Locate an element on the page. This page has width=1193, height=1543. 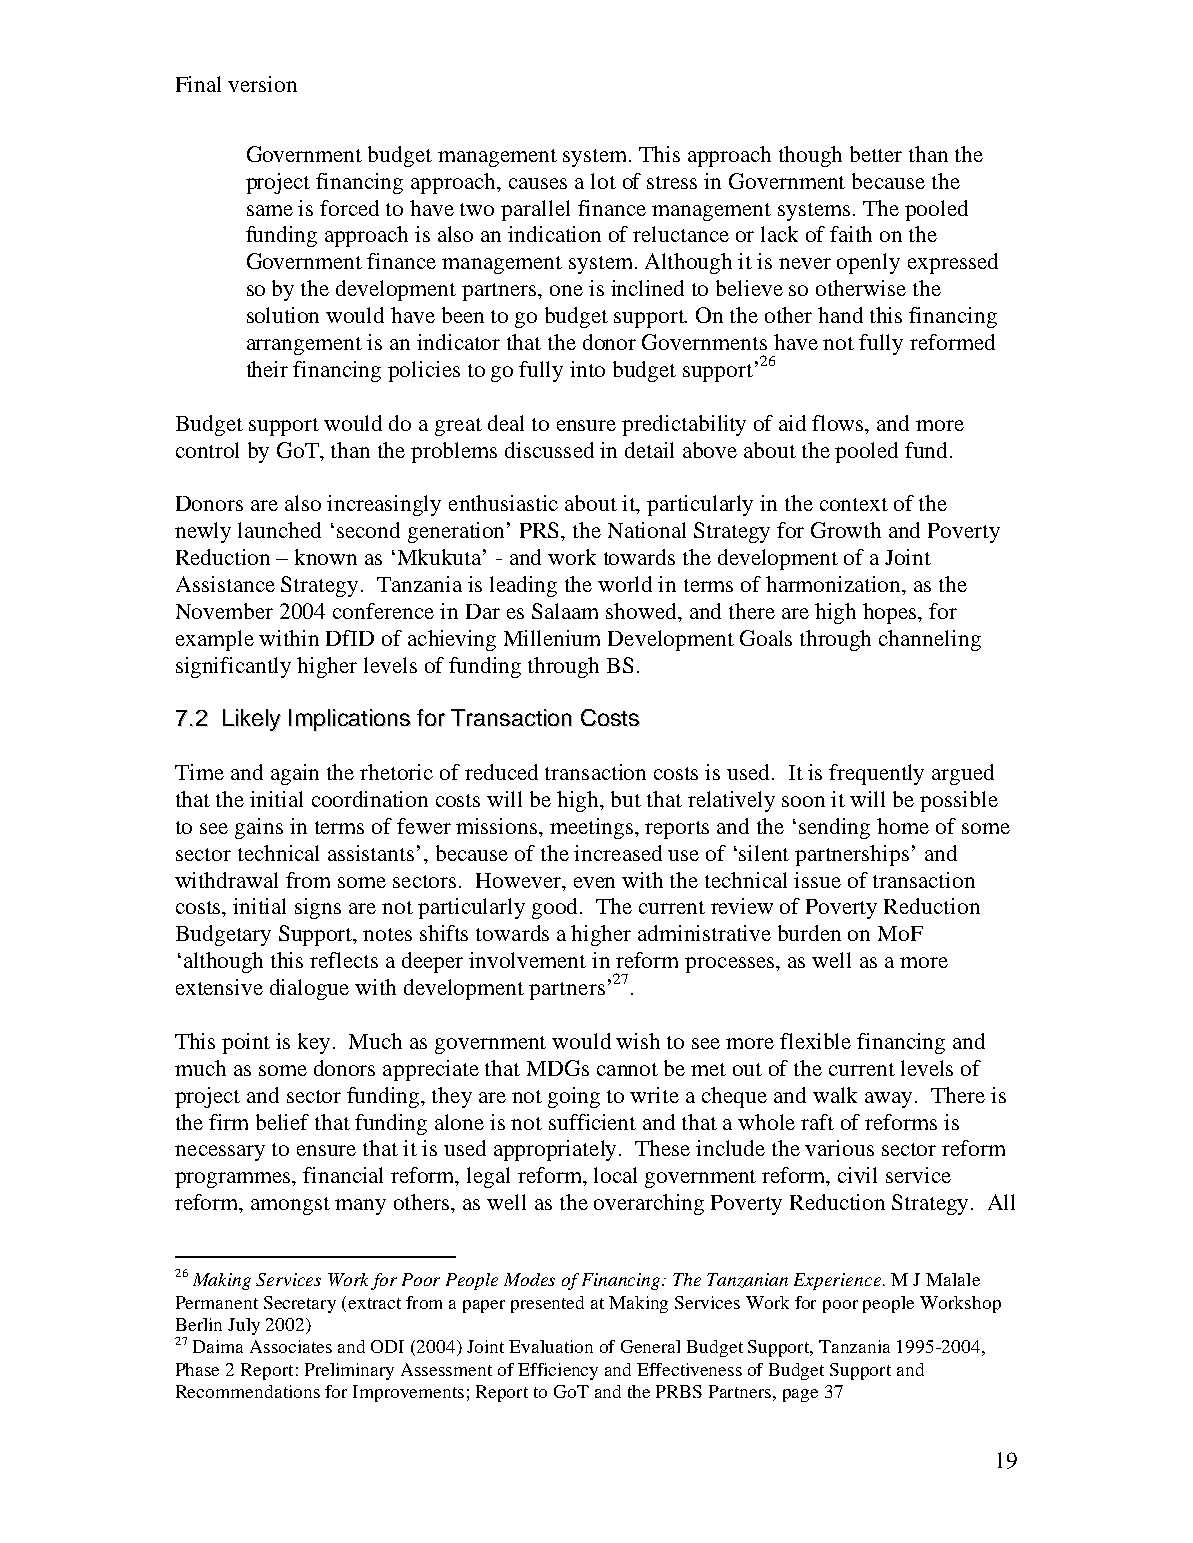
launched is located at coordinates (279, 530).
